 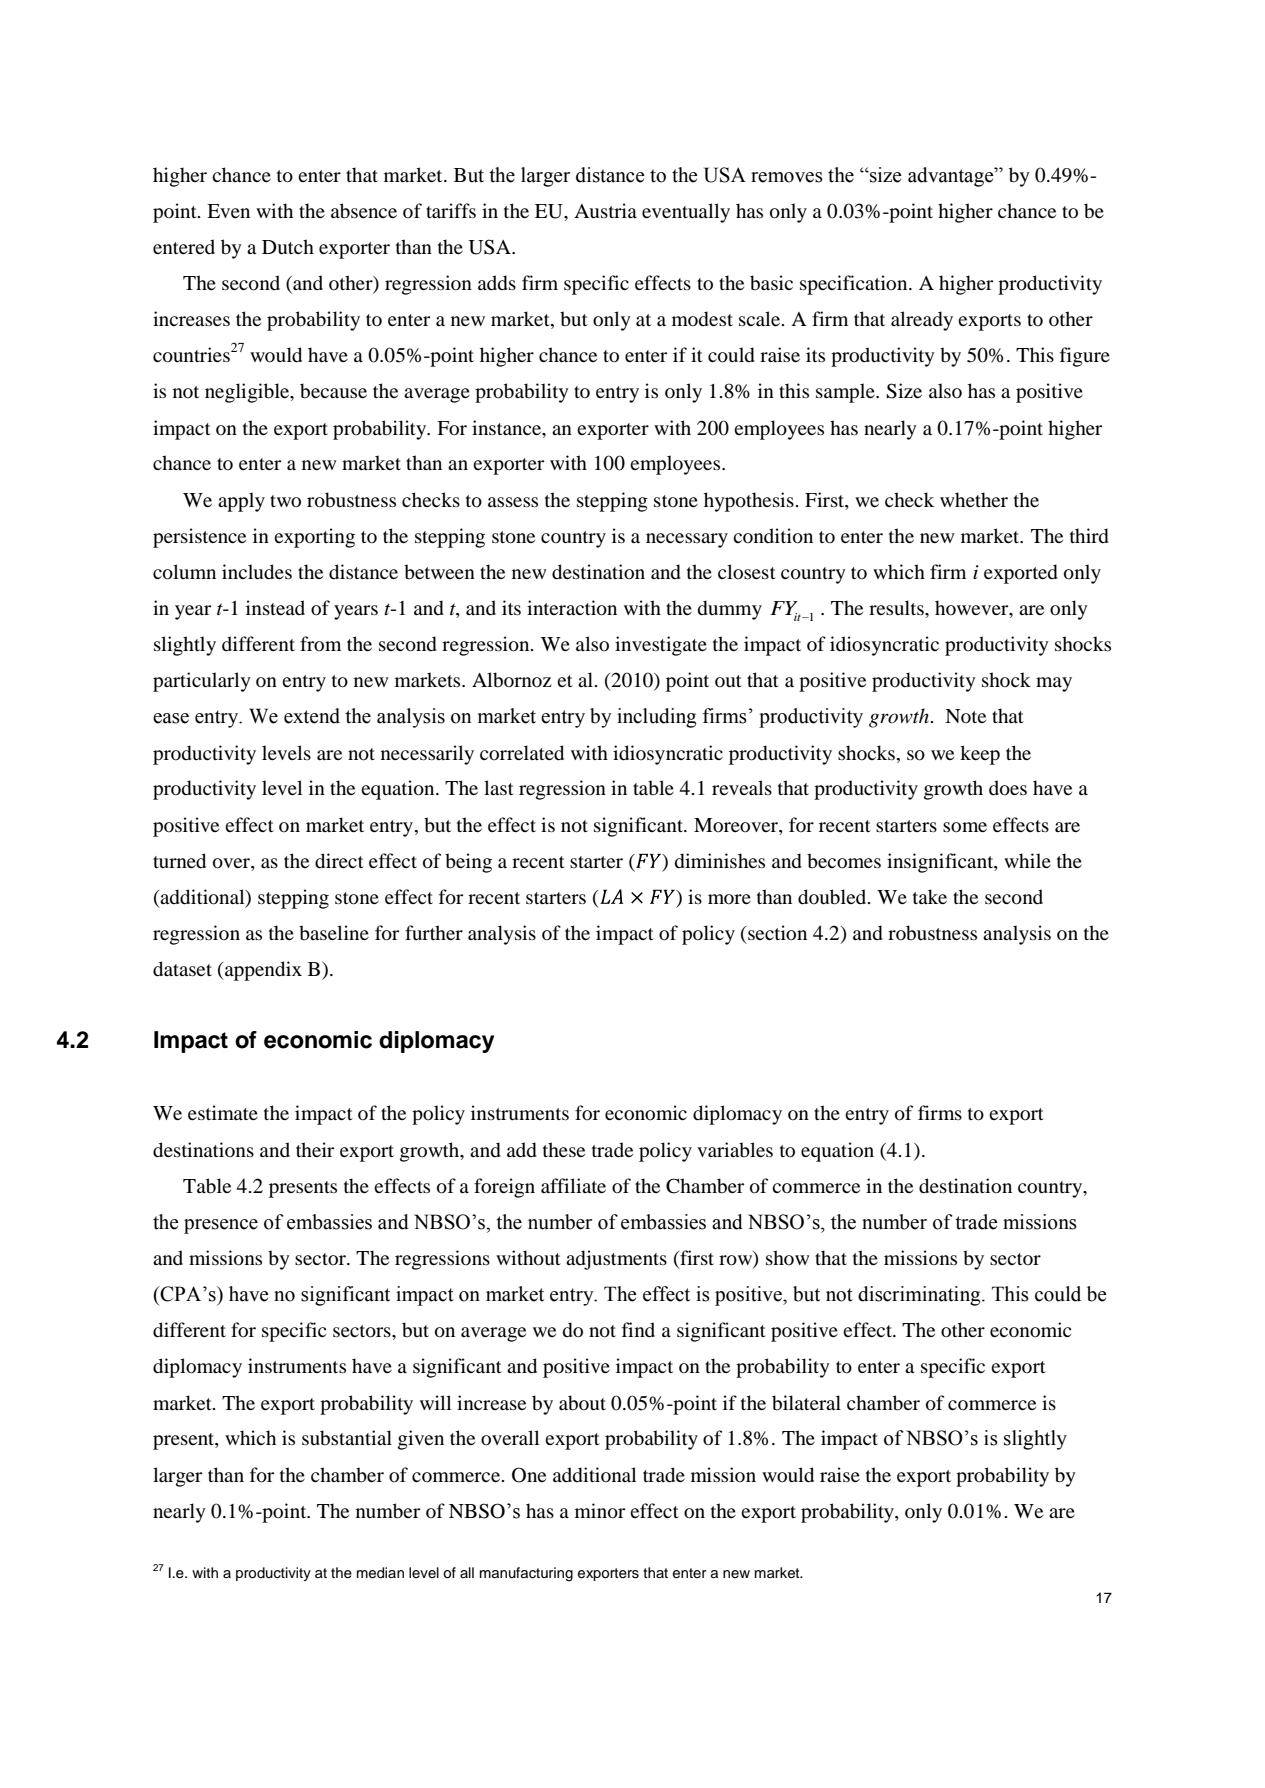 I want to click on direct, so click(x=339, y=861).
